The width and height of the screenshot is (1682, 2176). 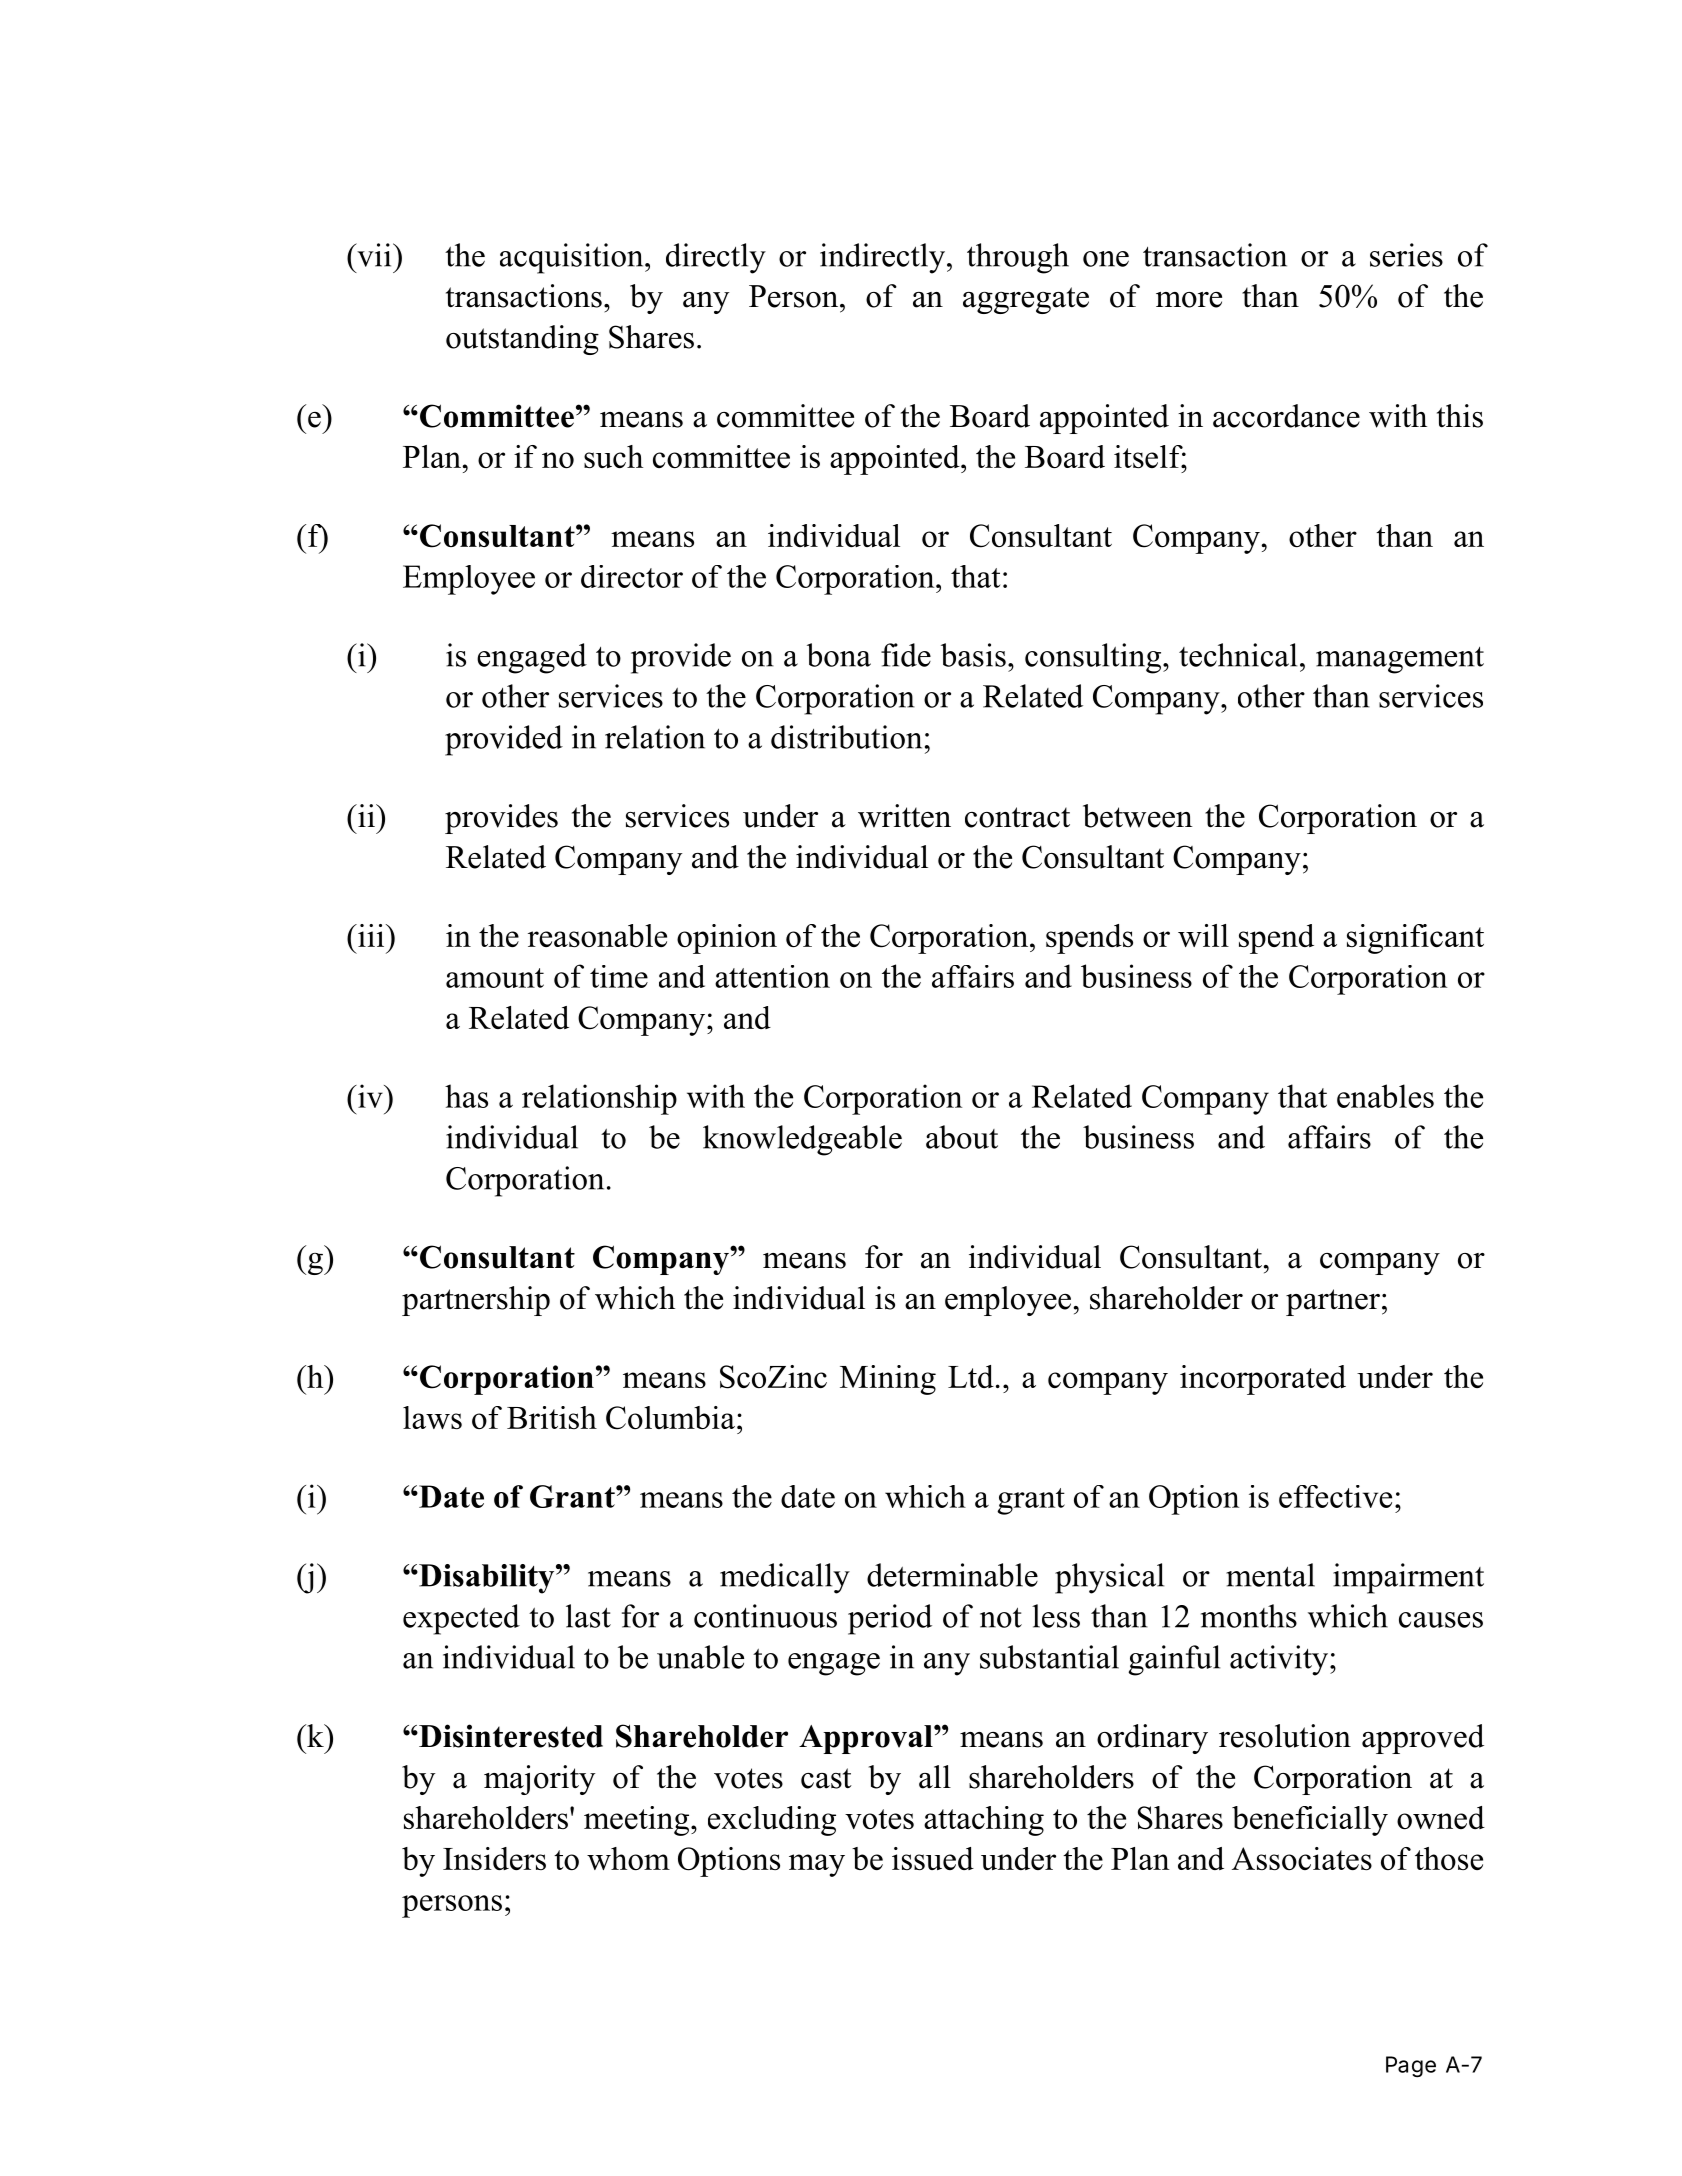 I want to click on Page, so click(x=1411, y=2067).
